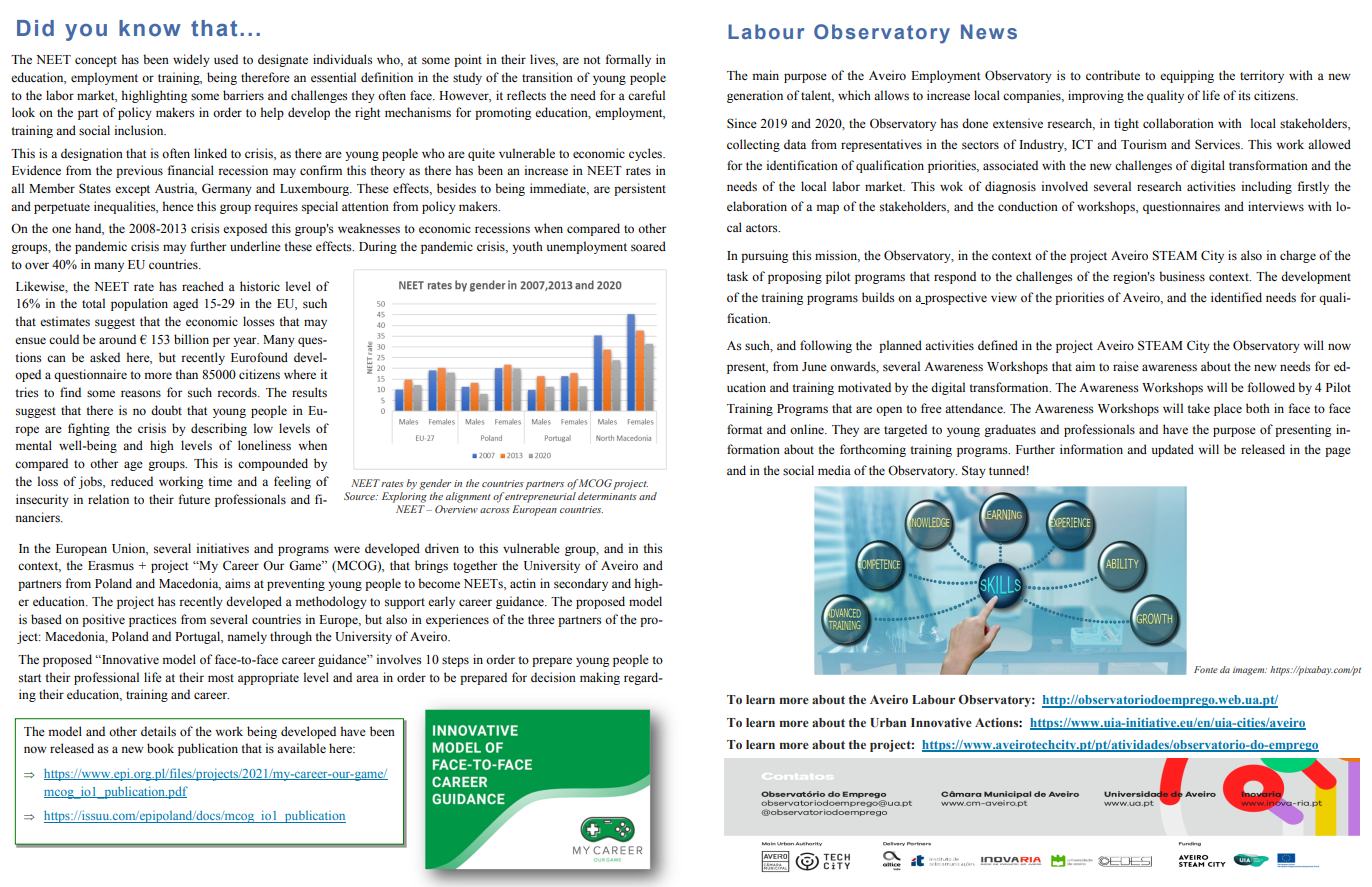 The height and width of the screenshot is (887, 1372). I want to click on determinants, so click(607, 494).
